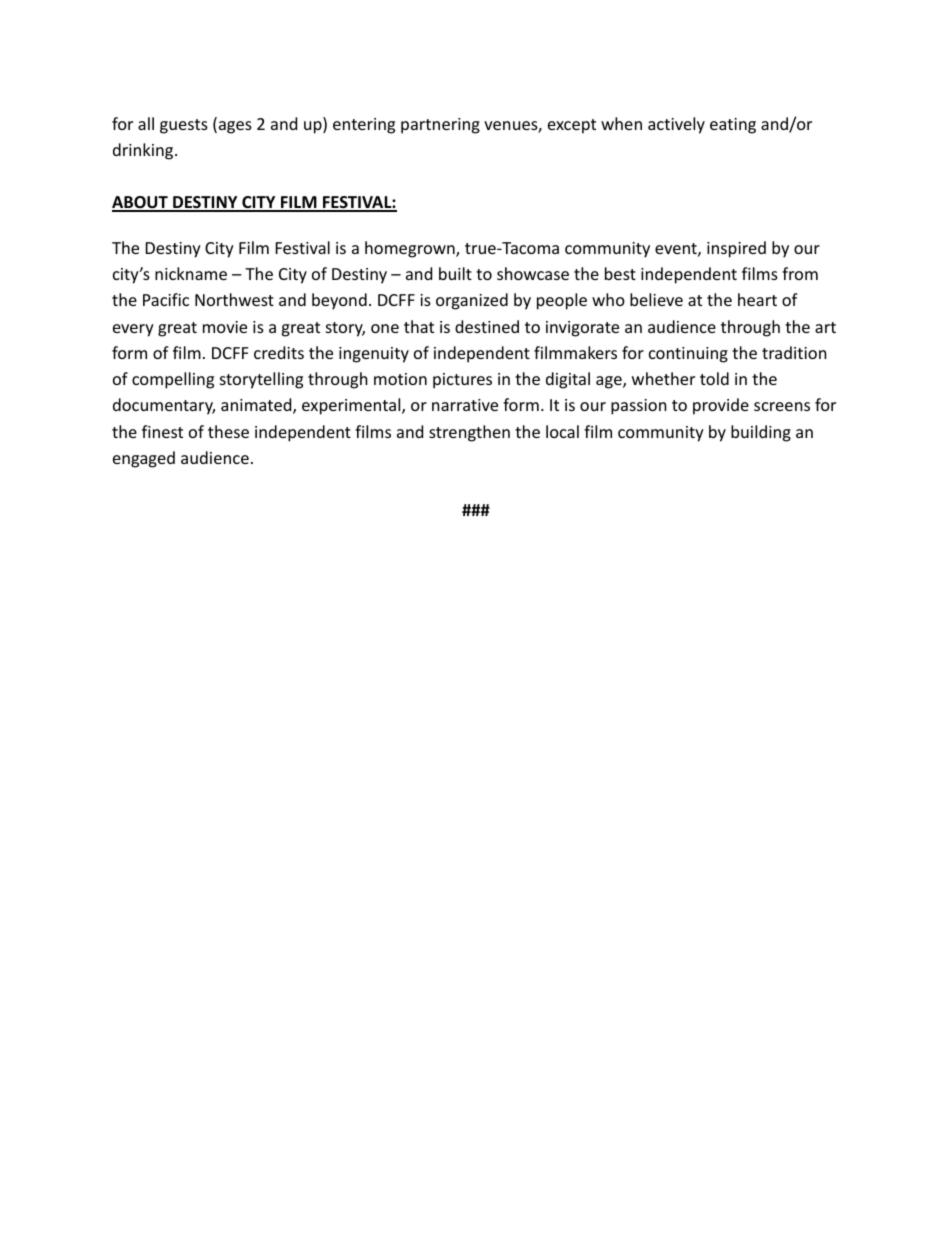 The image size is (952, 1233). Describe the element at coordinates (440, 126) in the screenshot. I see `partnering` at that location.
